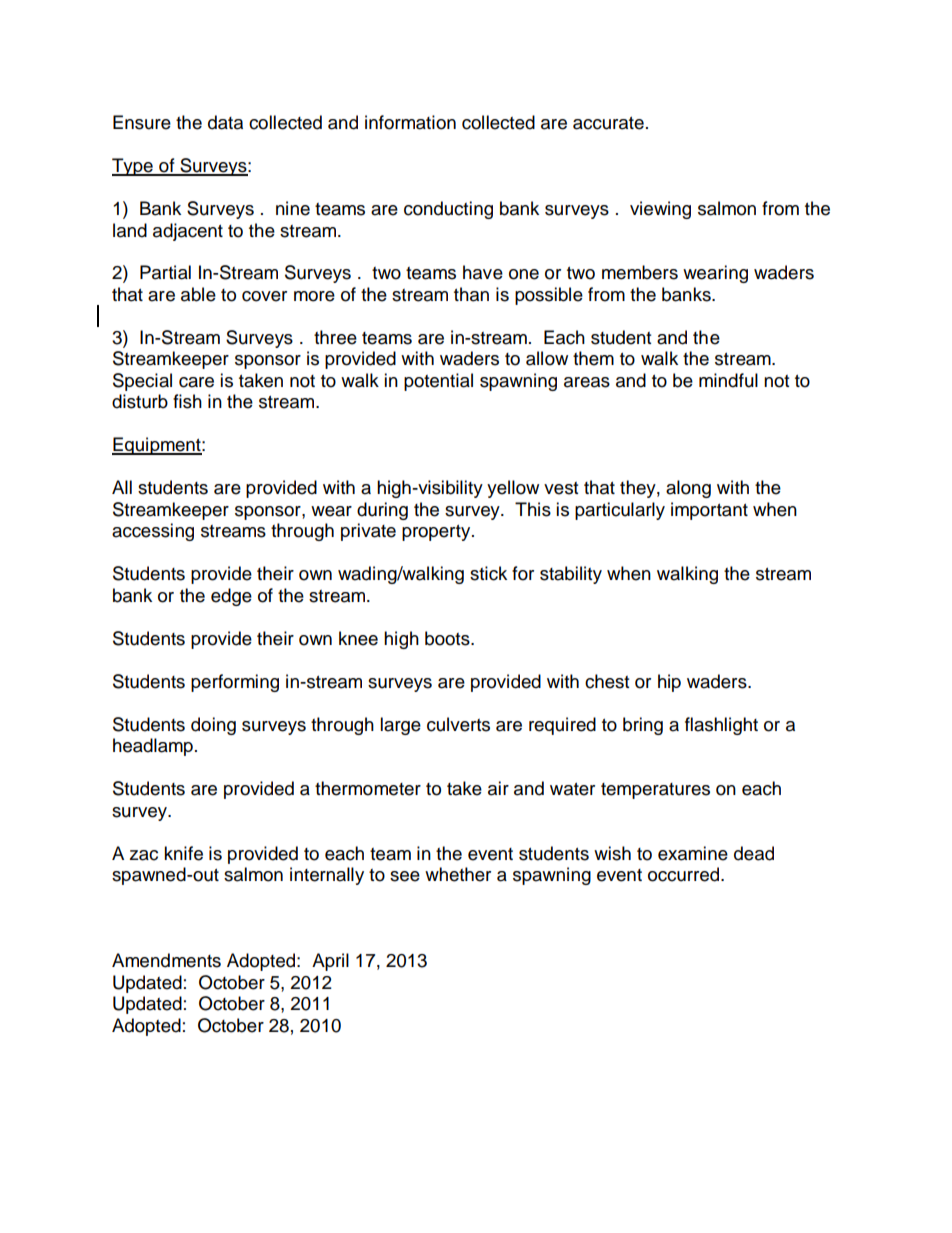 The height and width of the page is (1233, 952). What do you see at coordinates (608, 123) in the page?
I see `accurate` at bounding box center [608, 123].
